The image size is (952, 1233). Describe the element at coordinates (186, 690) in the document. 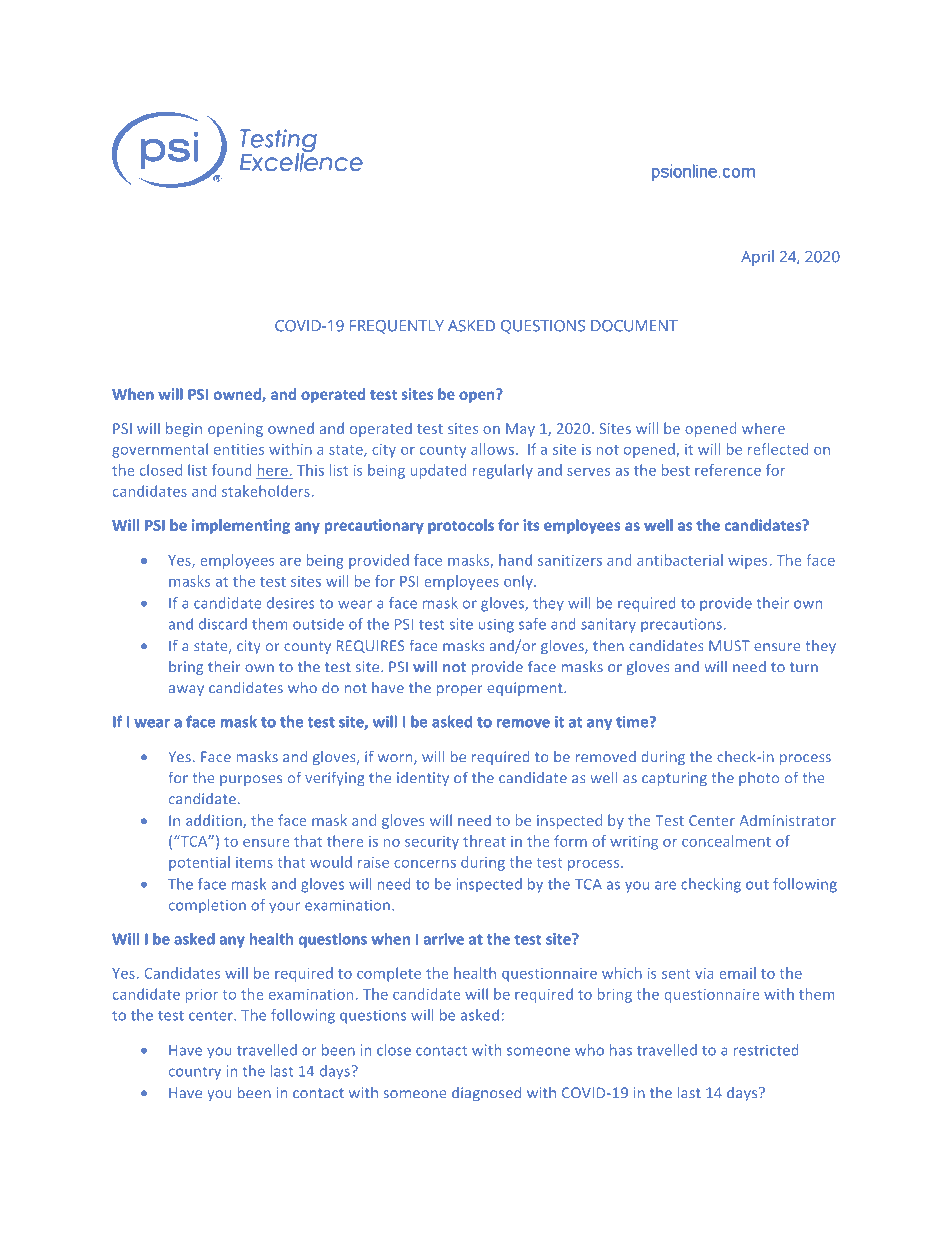

I see `away` at that location.
